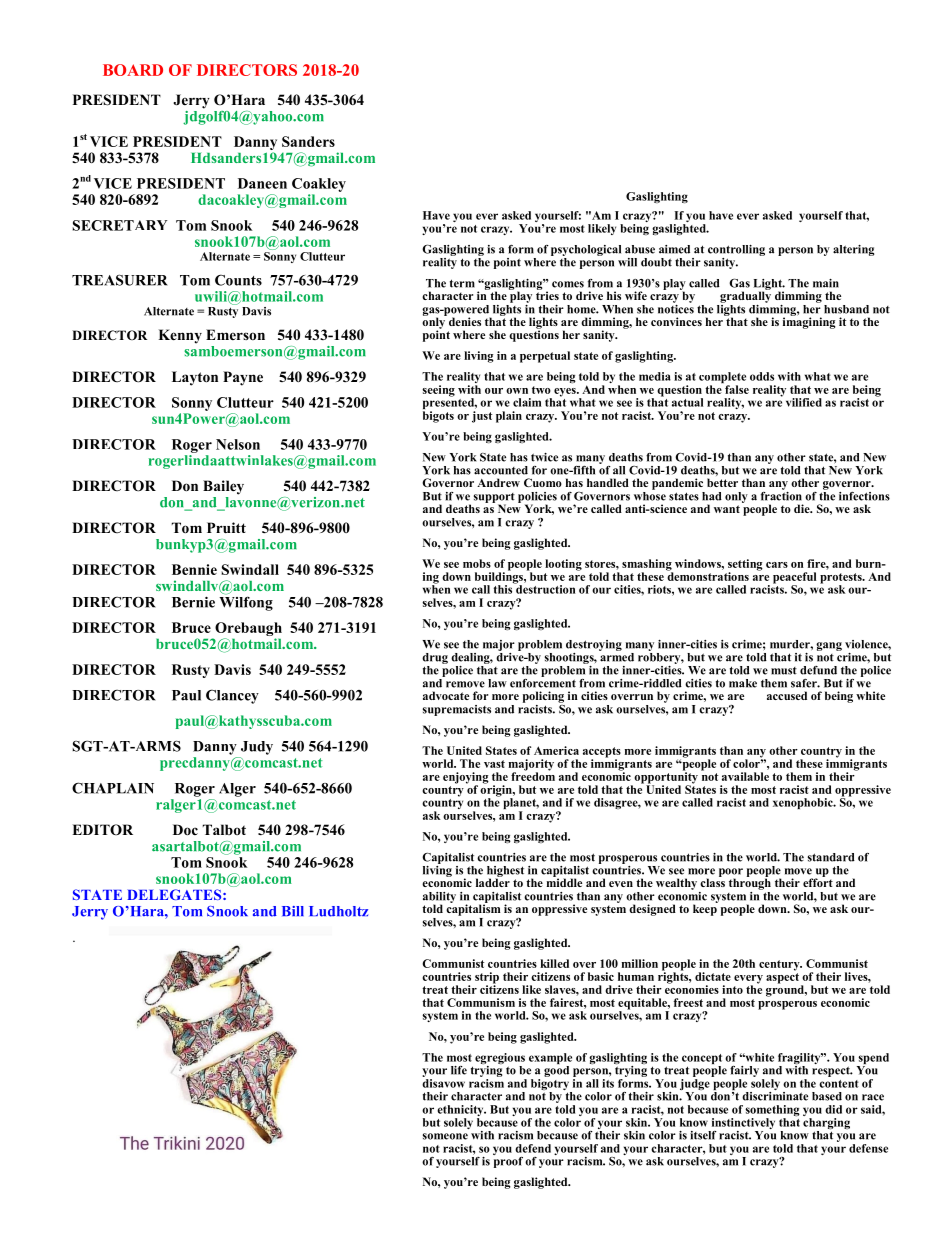  Describe the element at coordinates (853, 250) in the screenshot. I see `altering` at that location.
